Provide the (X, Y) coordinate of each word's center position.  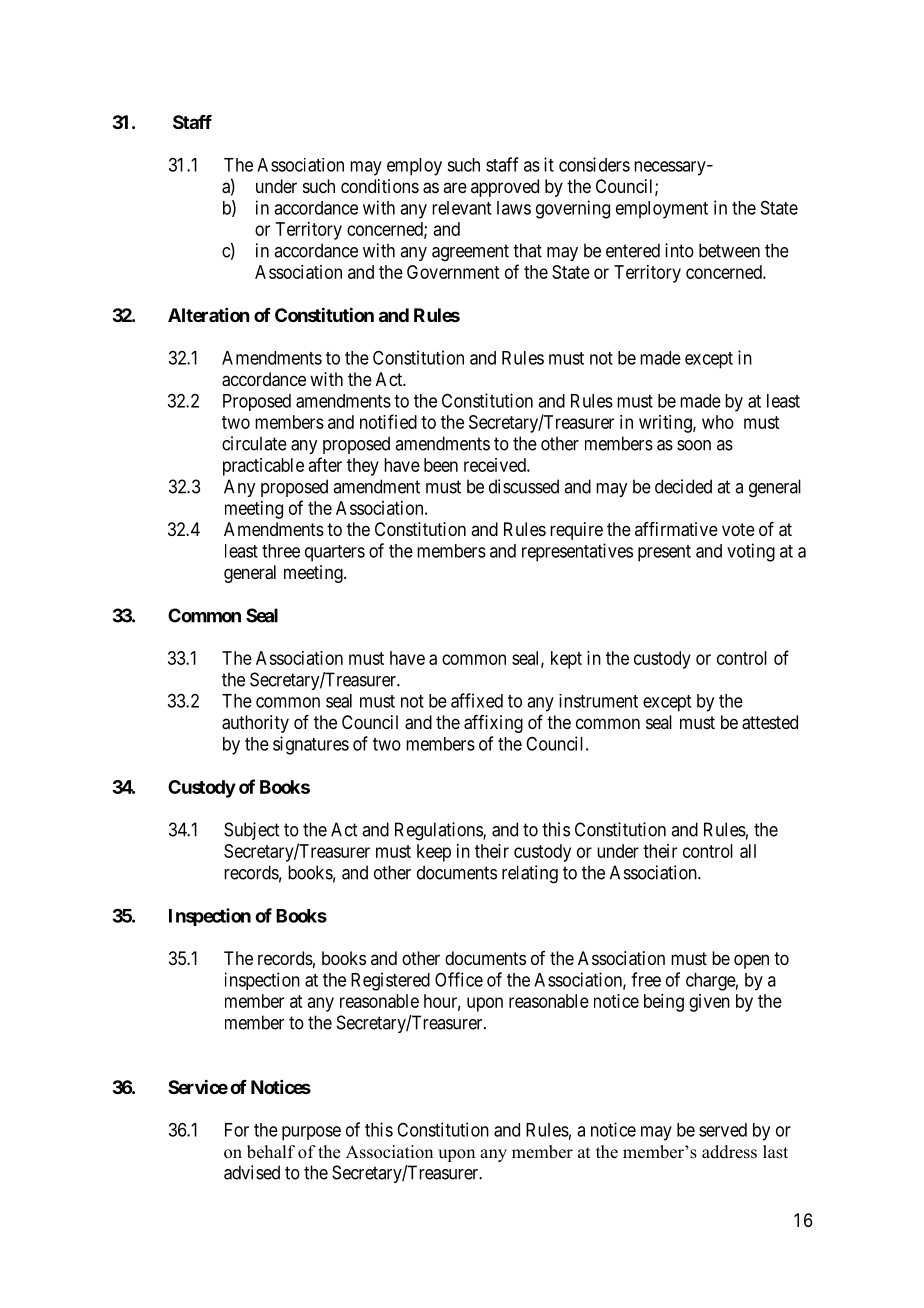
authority (255, 724)
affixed (477, 700)
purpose (311, 1133)
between (729, 250)
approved (505, 188)
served (723, 1130)
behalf (271, 1152)
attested (770, 722)
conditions (380, 186)
